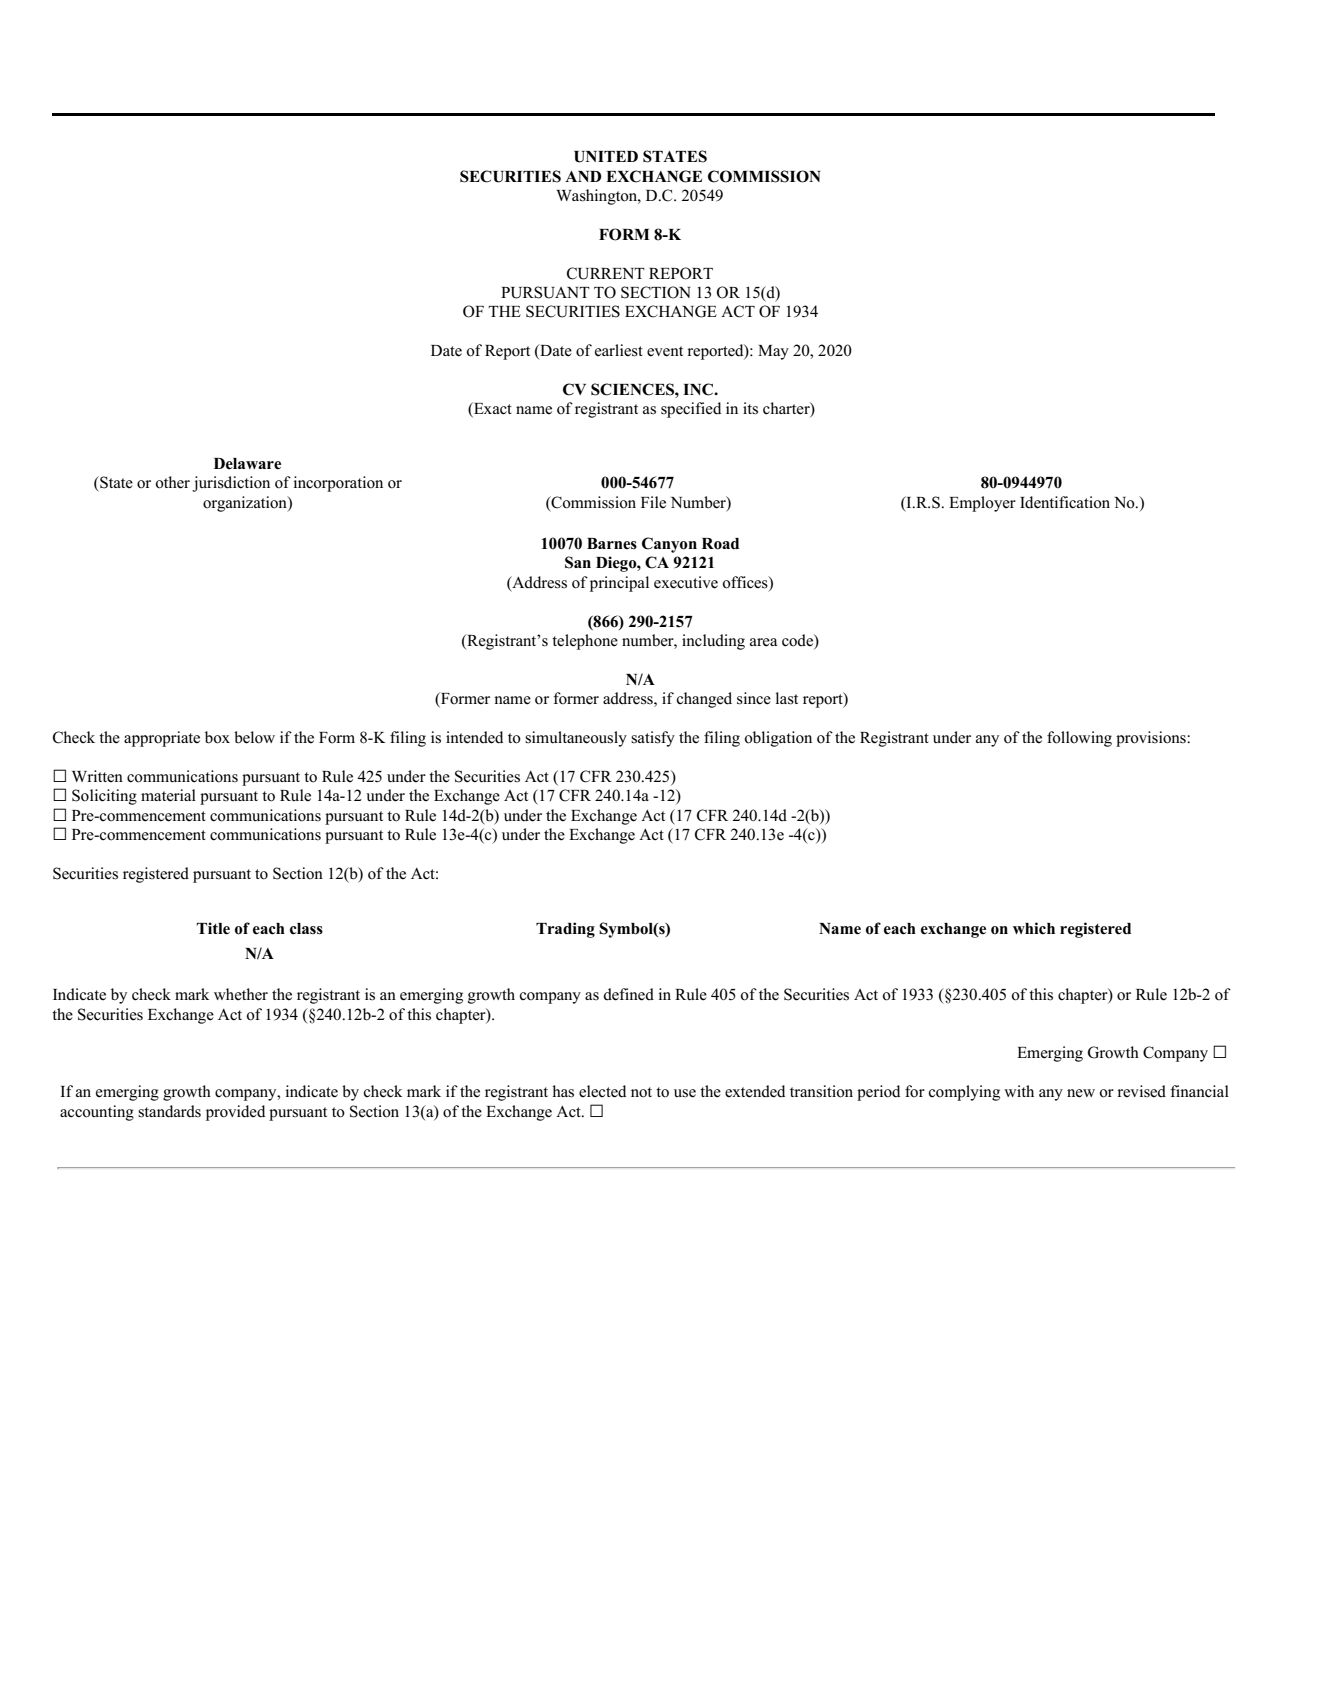 The height and width of the page is (1707, 1319). Describe the element at coordinates (235, 1113) in the page. I see `provided` at that location.
